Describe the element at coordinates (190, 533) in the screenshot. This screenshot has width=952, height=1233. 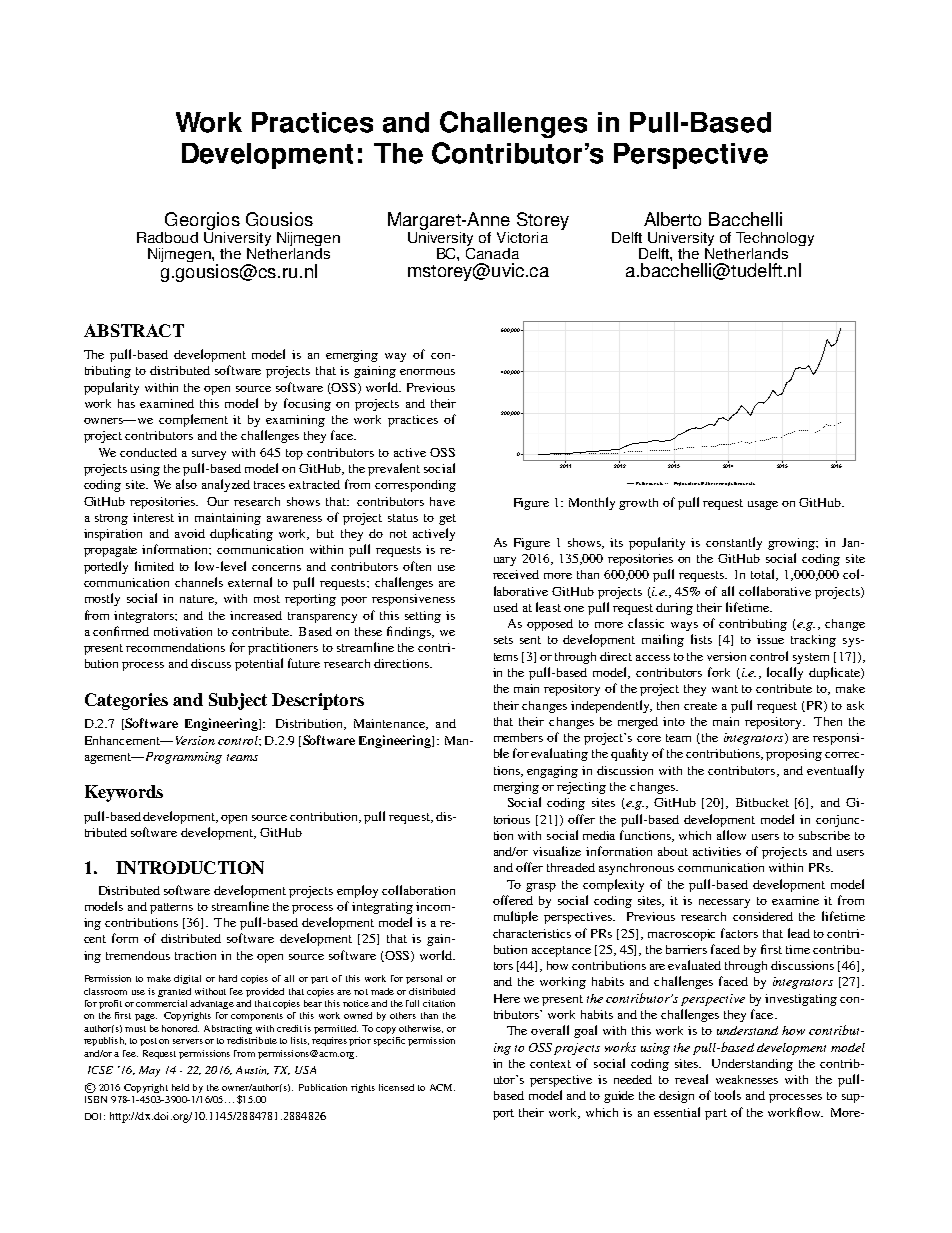
I see `avoid` at that location.
